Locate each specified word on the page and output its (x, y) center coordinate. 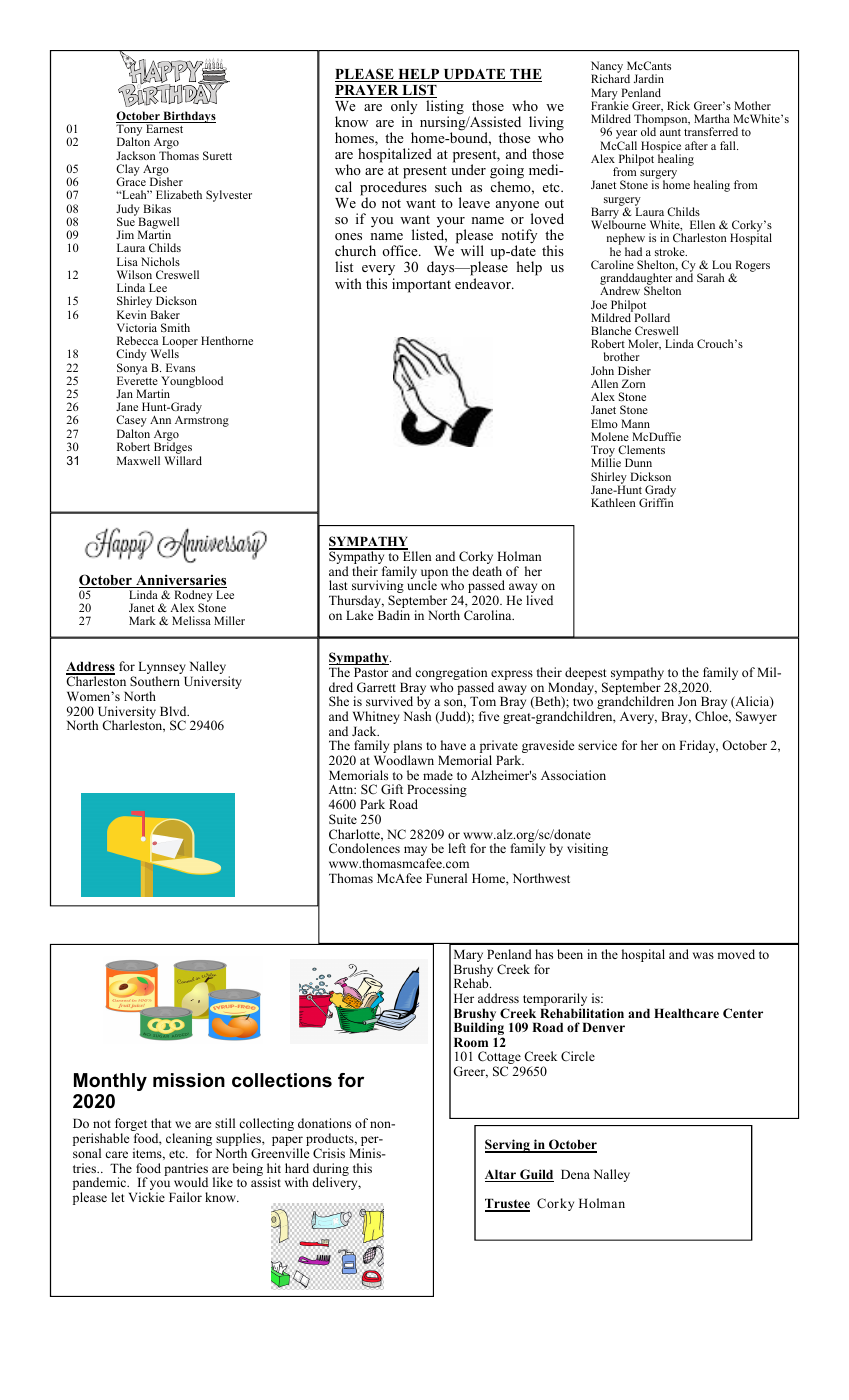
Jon (687, 701)
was (703, 955)
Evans (180, 367)
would (191, 1182)
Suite (343, 819)
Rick (678, 105)
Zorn (634, 383)
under (468, 169)
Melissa (191, 620)
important (421, 285)
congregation (451, 675)
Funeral (446, 878)
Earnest (164, 128)
